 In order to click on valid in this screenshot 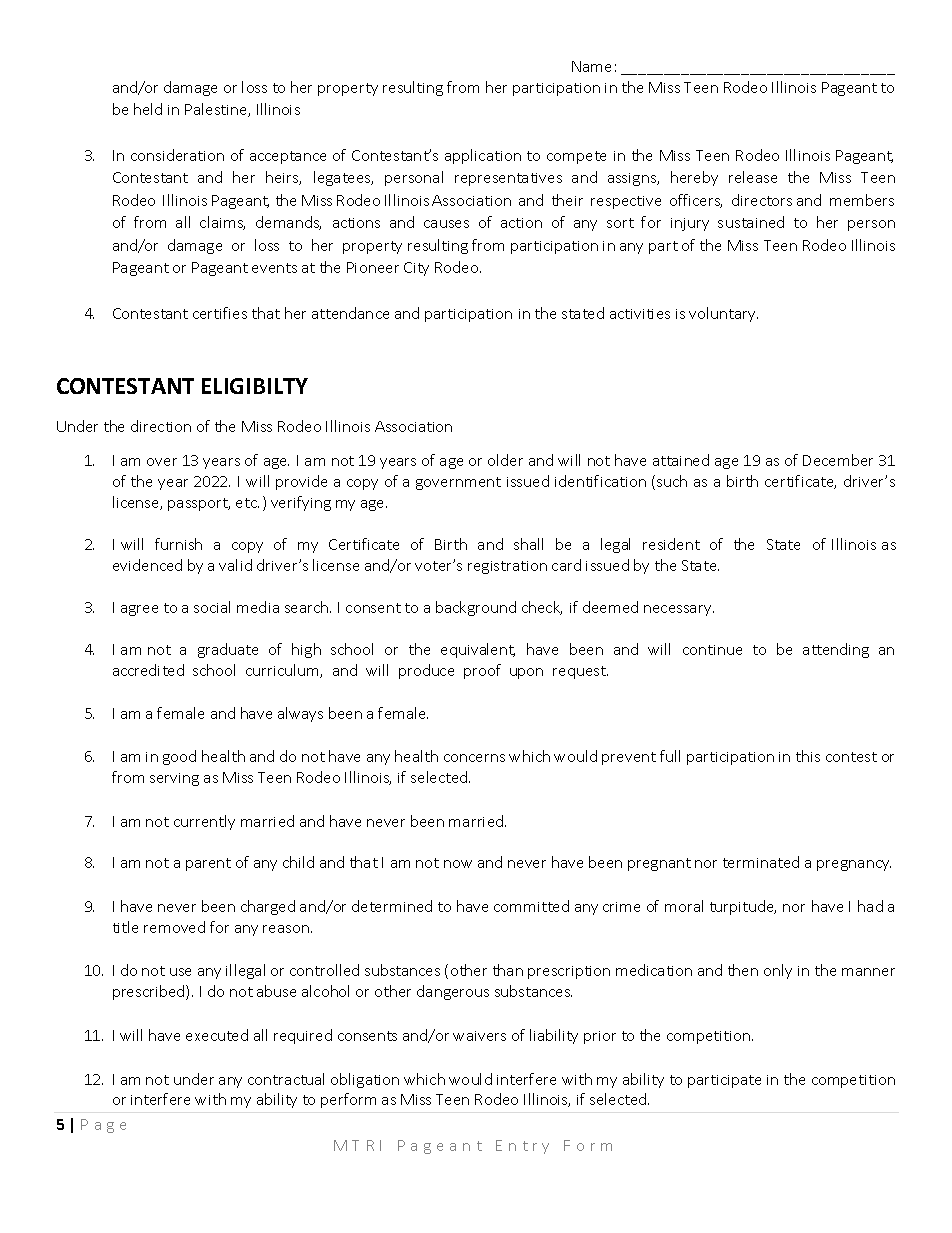, I will do `click(235, 565)`.
